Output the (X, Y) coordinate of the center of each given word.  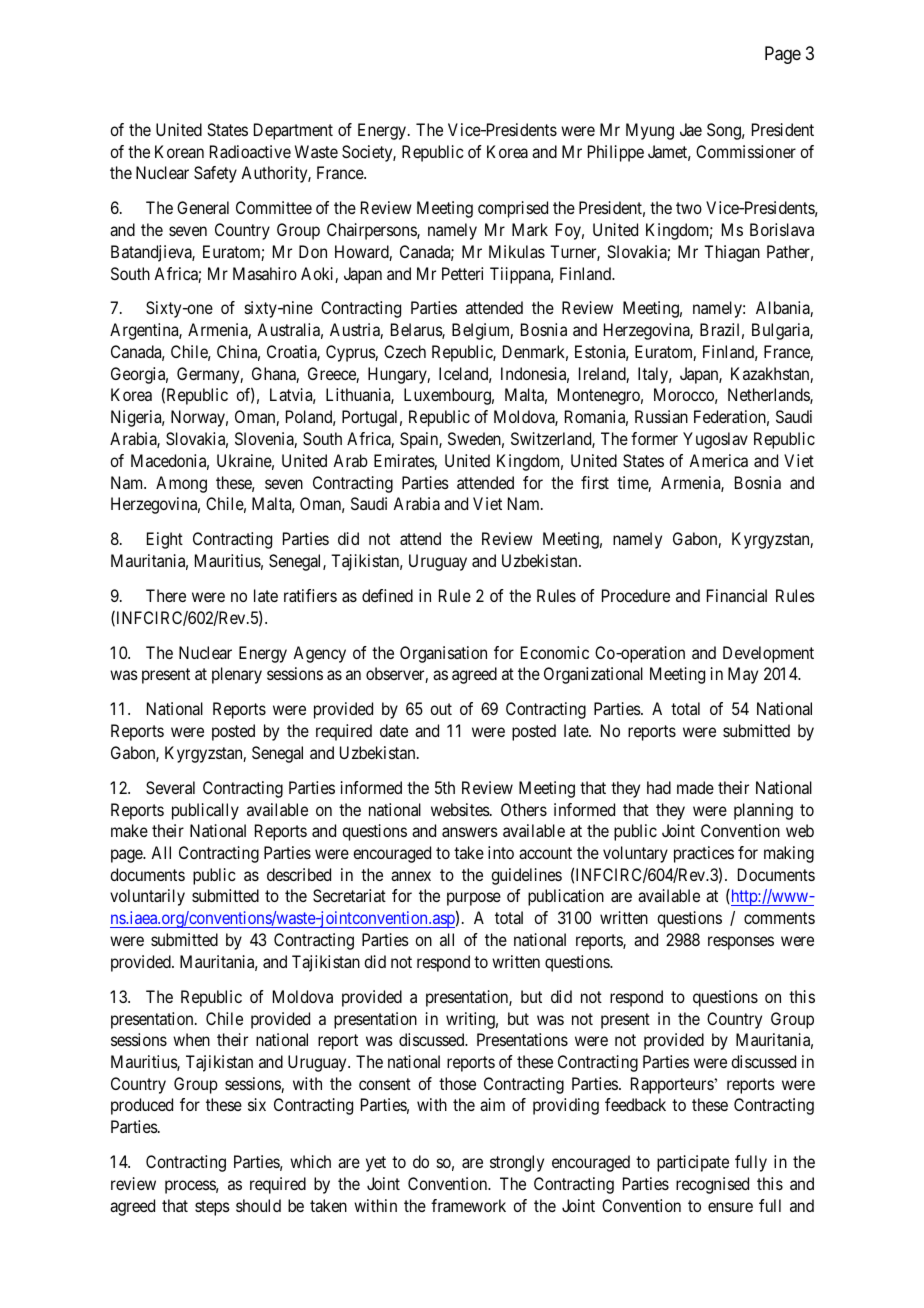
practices (704, 854)
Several (170, 787)
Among (181, 484)
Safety (215, 174)
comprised (513, 209)
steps (212, 1208)
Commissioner (746, 151)
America (718, 460)
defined (387, 595)
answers (470, 832)
